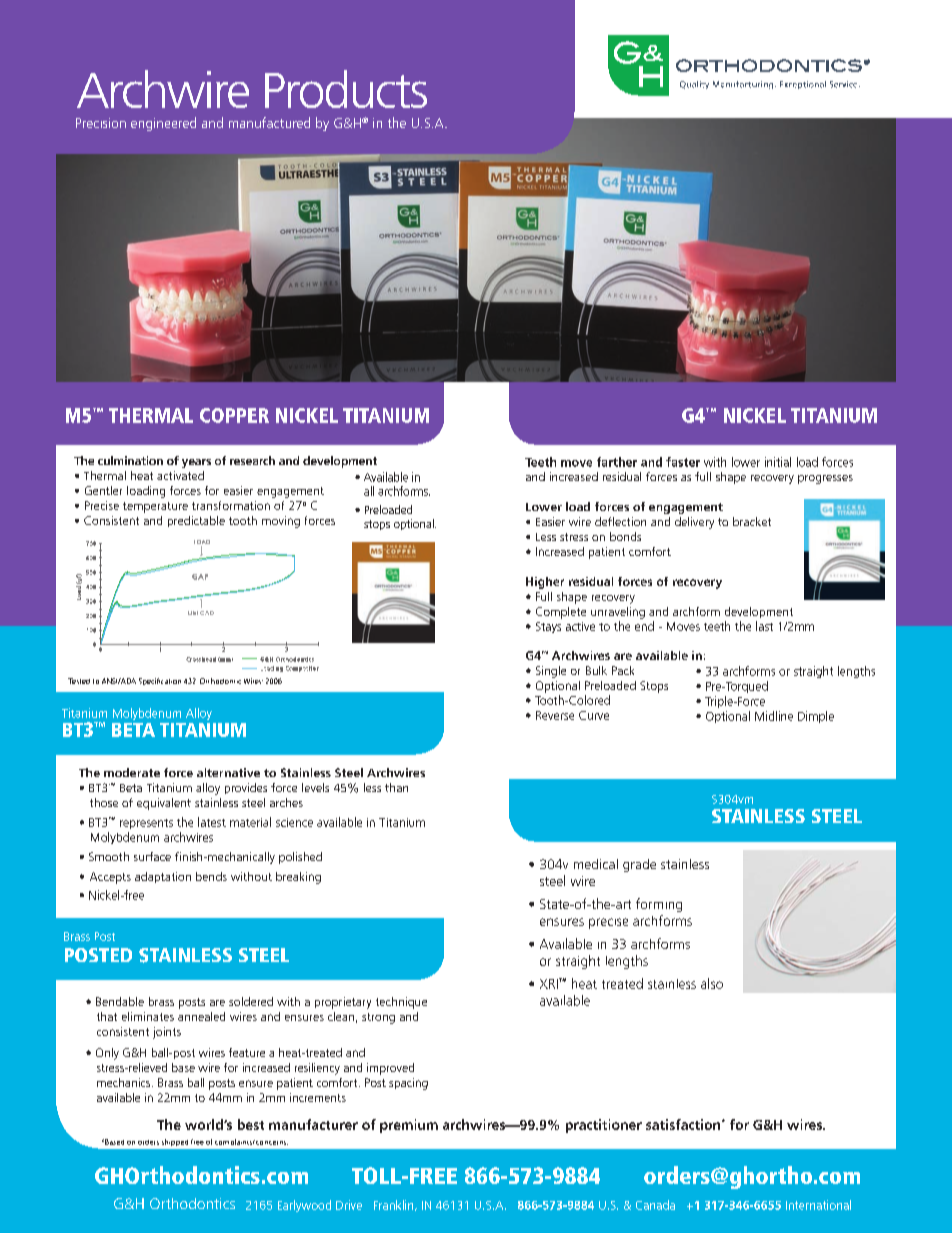 This screenshot has height=1233, width=952. I want to click on Products, so click(346, 89).
